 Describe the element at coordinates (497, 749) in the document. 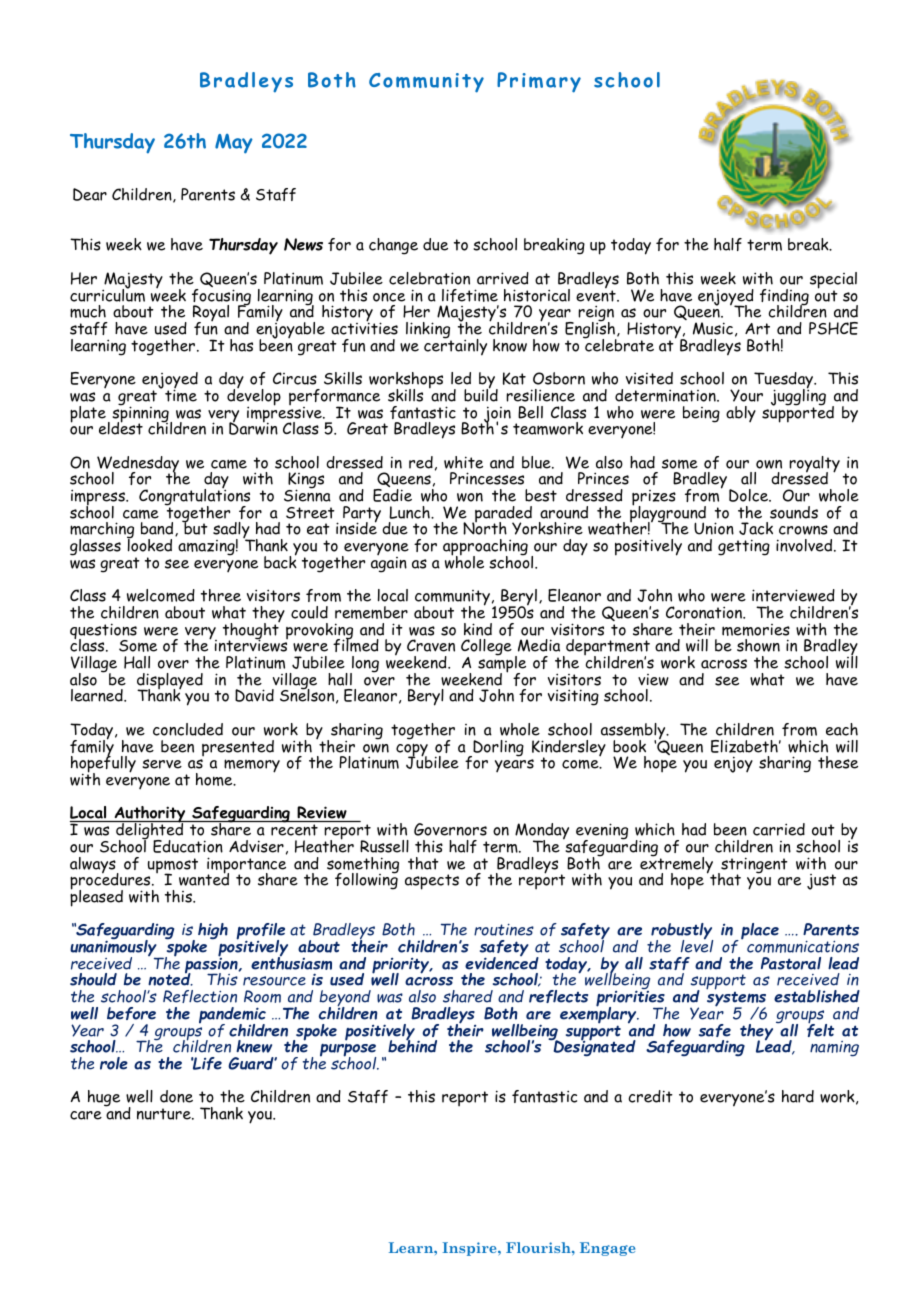

I see `Dorling` at that location.
